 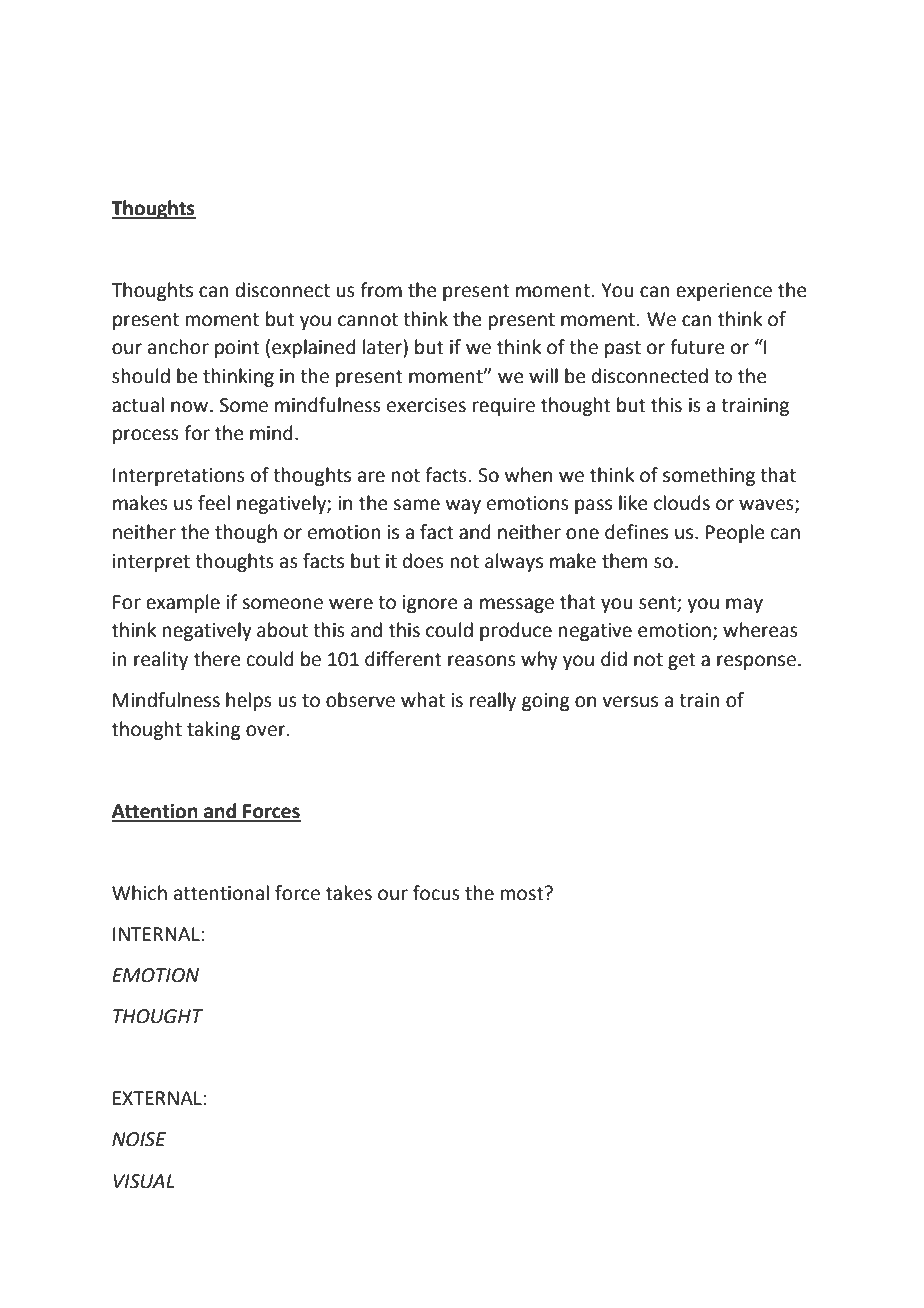 What do you see at coordinates (381, 290) in the image?
I see `from` at bounding box center [381, 290].
